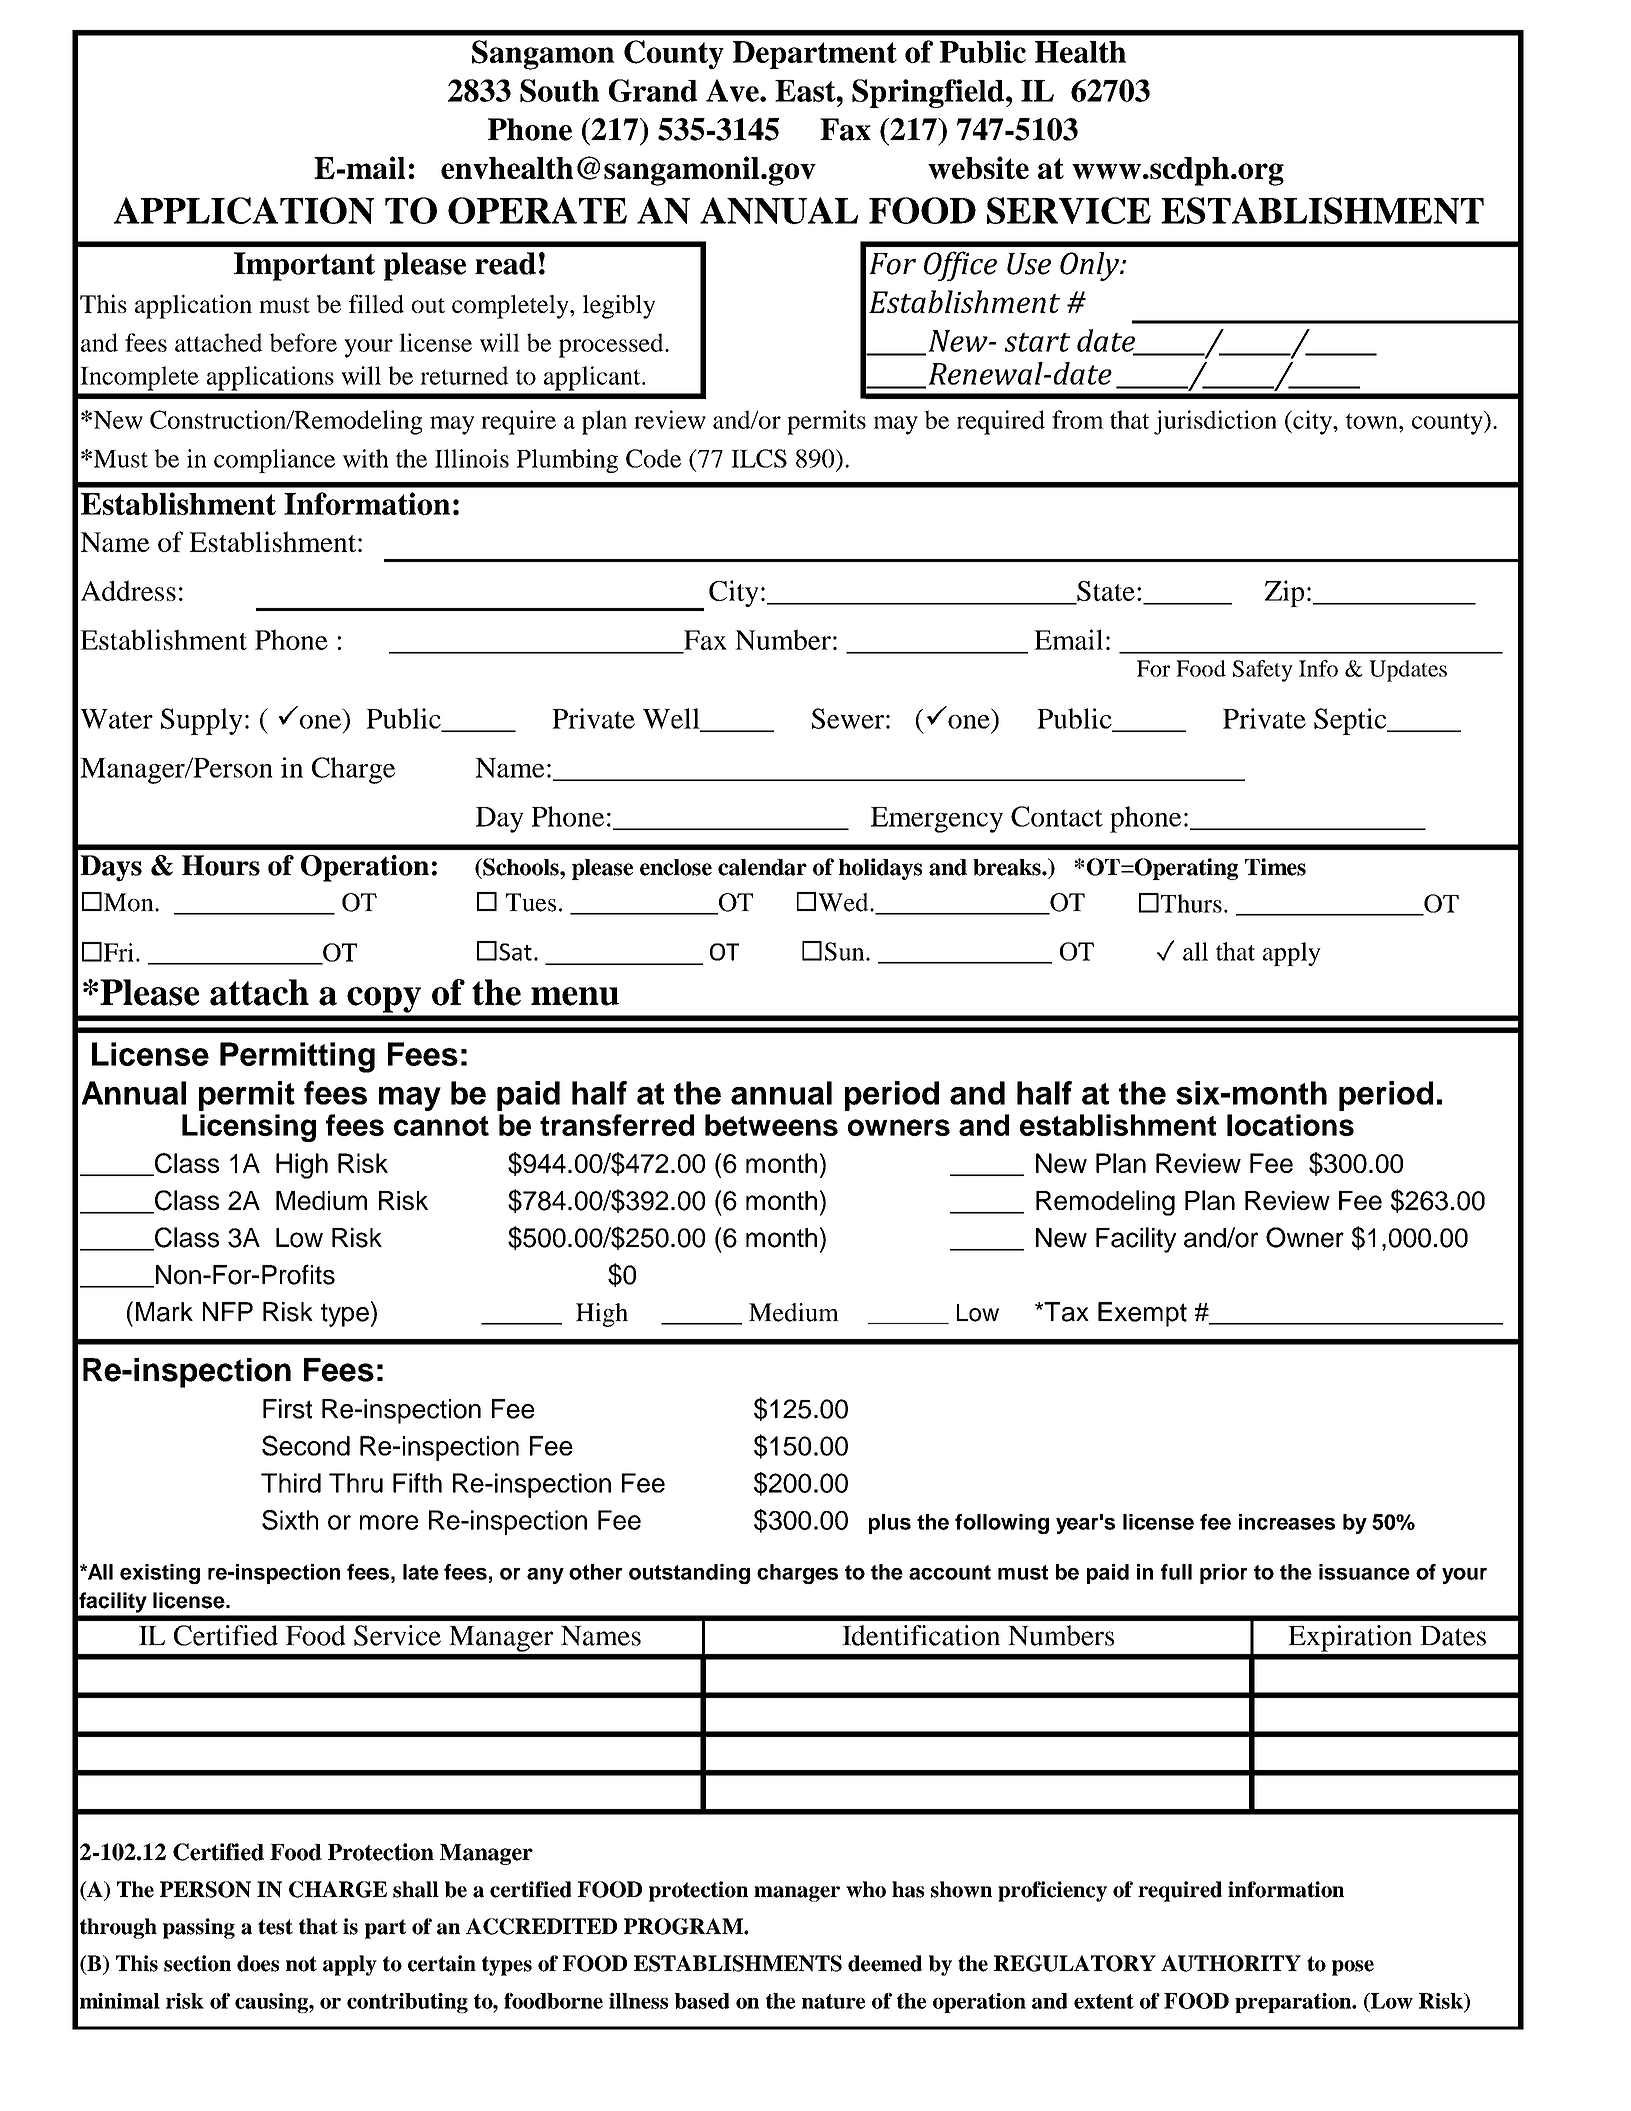 The width and height of the page is (1631, 2111). What do you see at coordinates (733, 90) in the page?
I see `Ave` at bounding box center [733, 90].
